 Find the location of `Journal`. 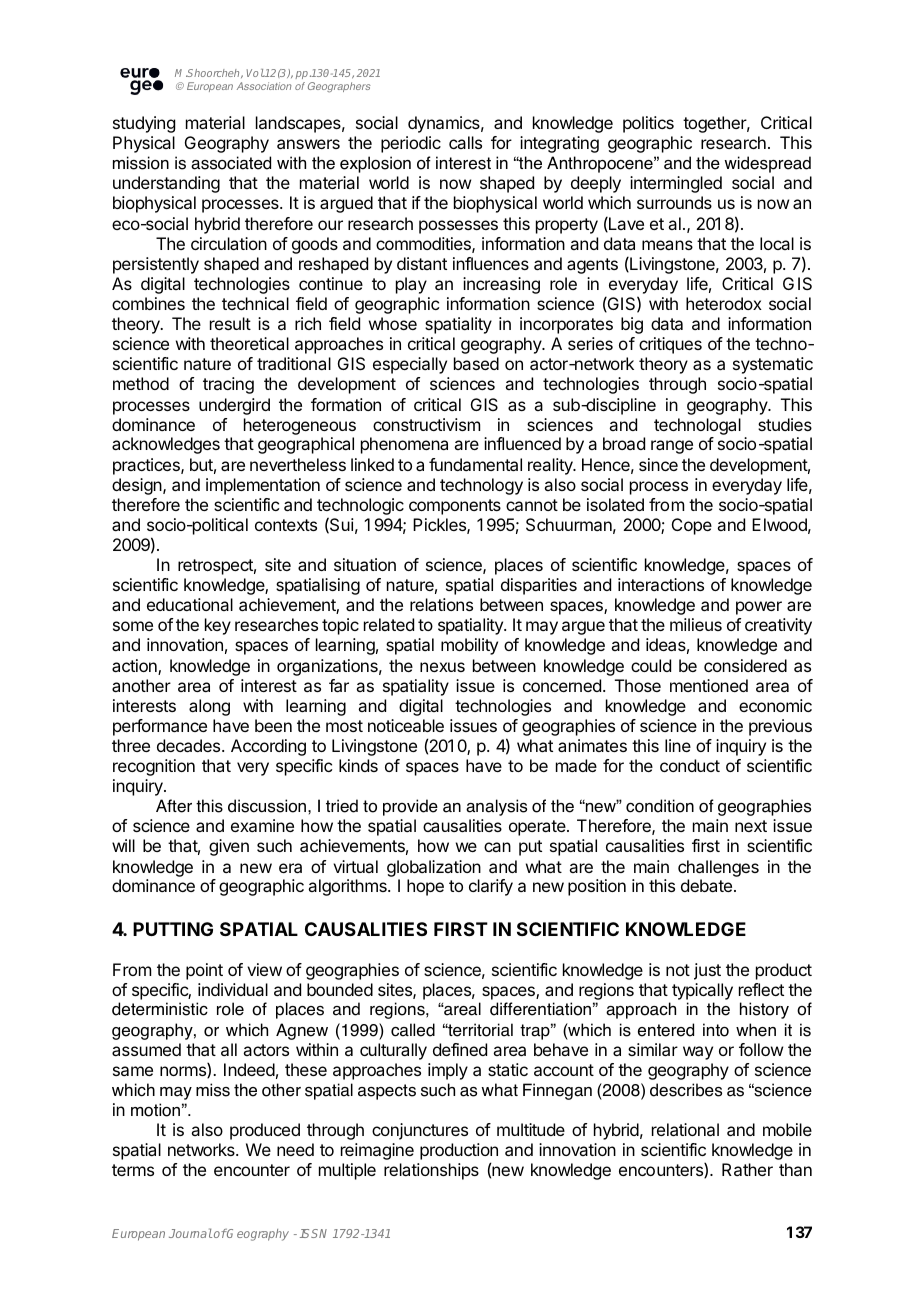

Journal is located at coordinates (190, 1233).
